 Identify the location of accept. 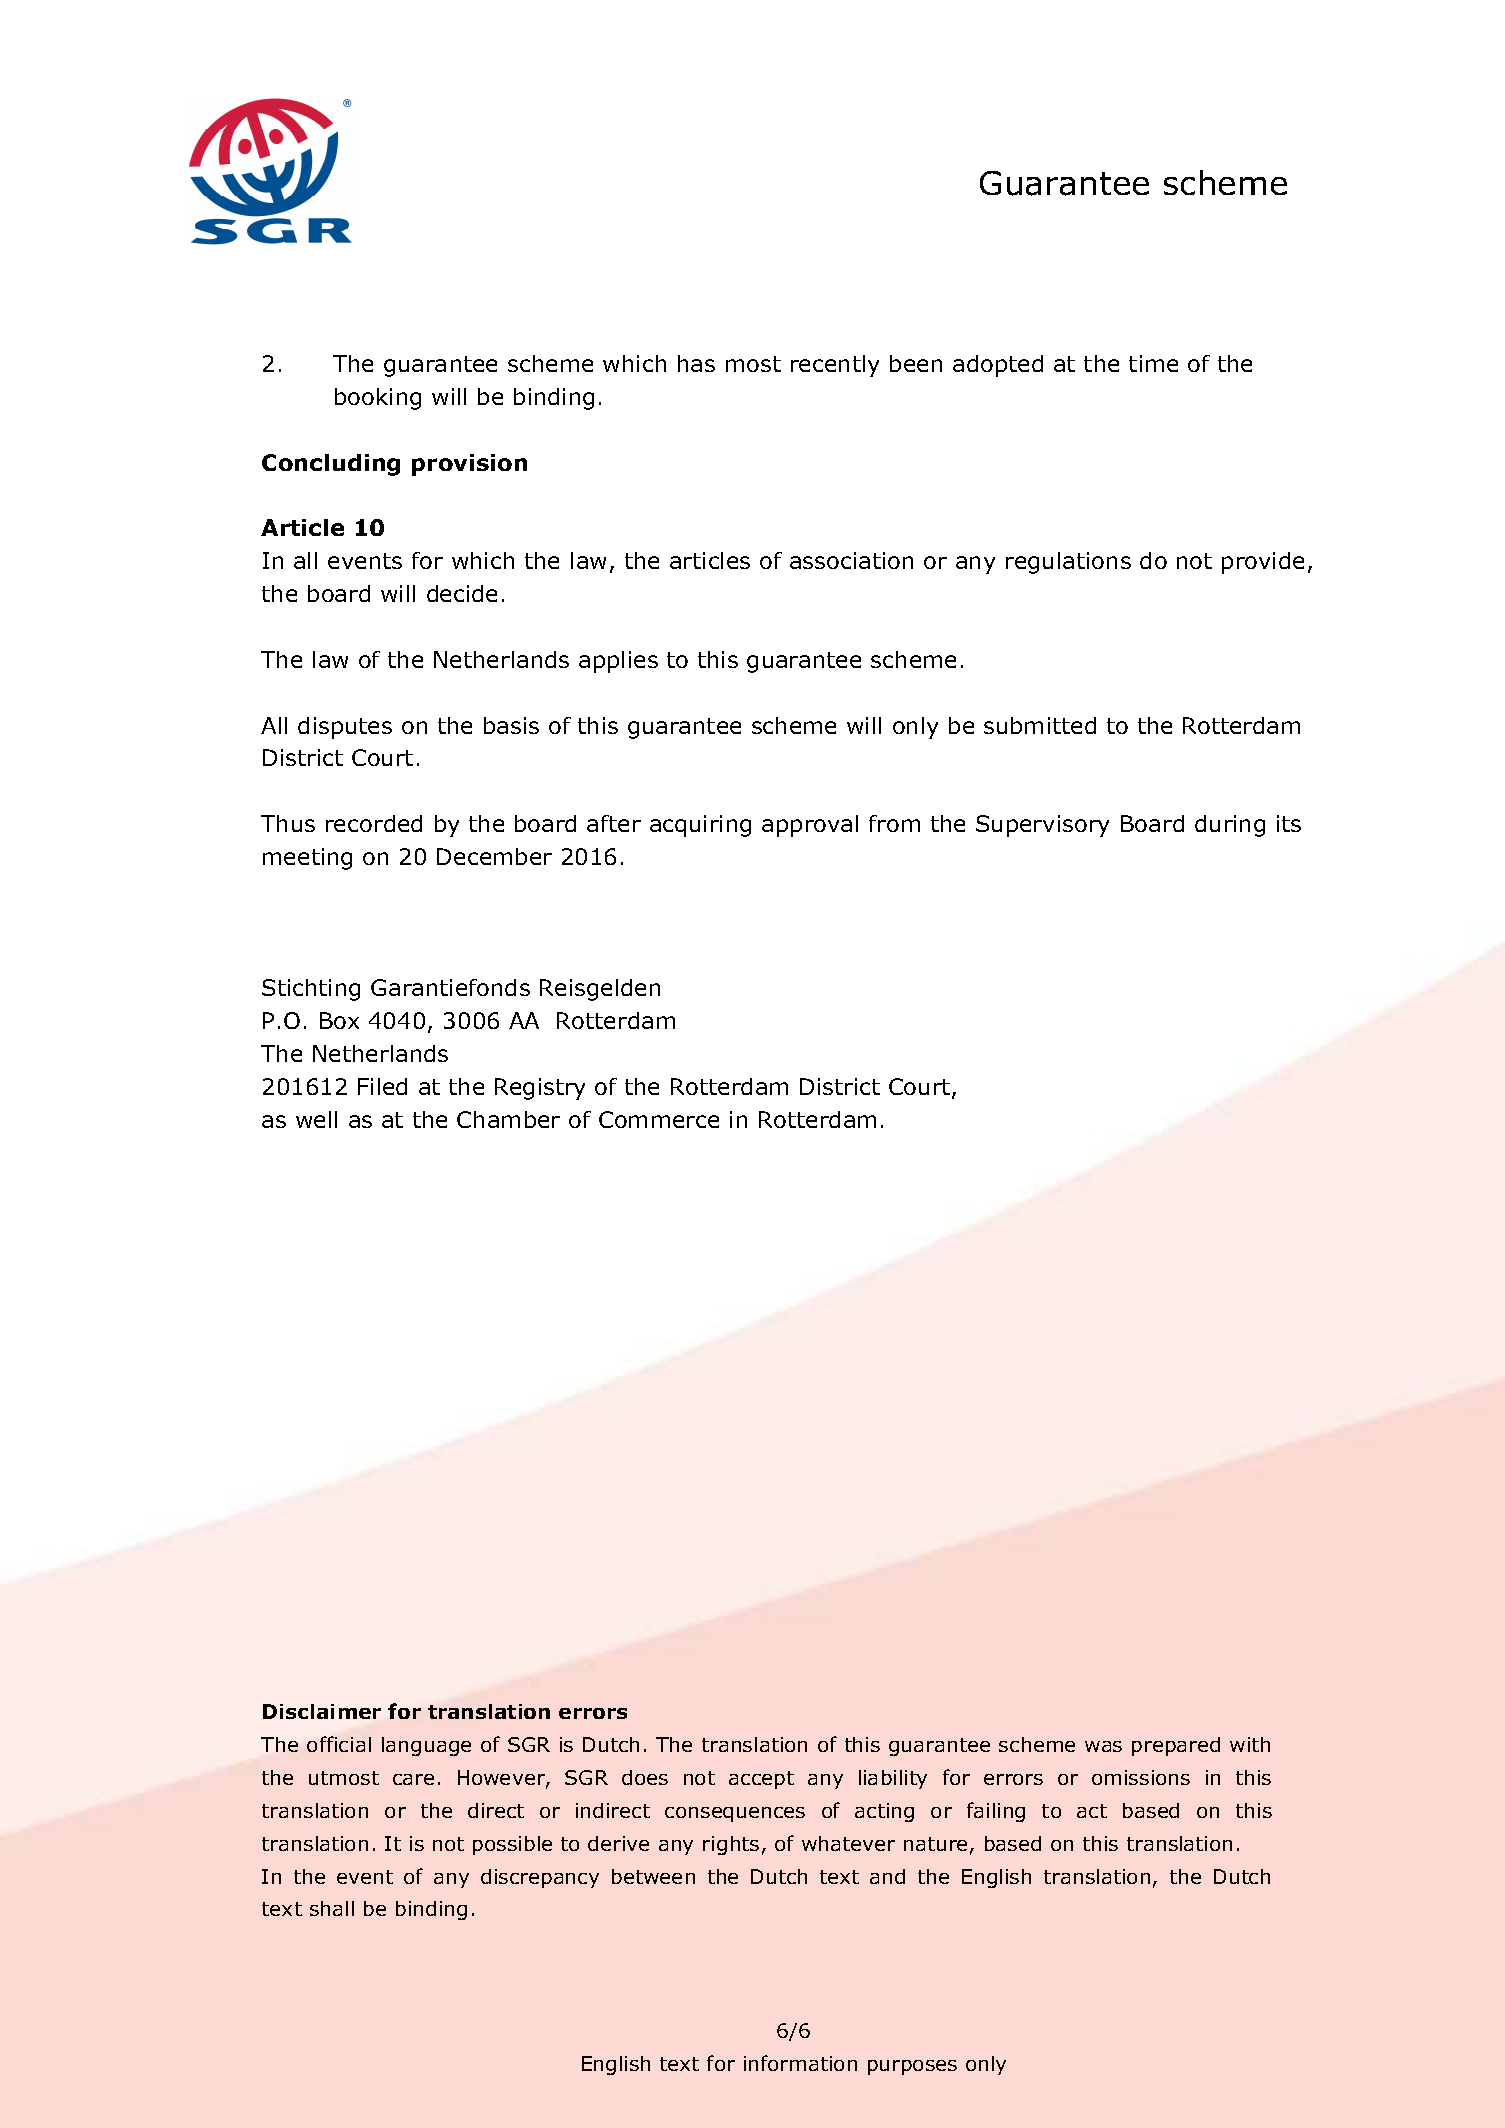
(761, 1780).
